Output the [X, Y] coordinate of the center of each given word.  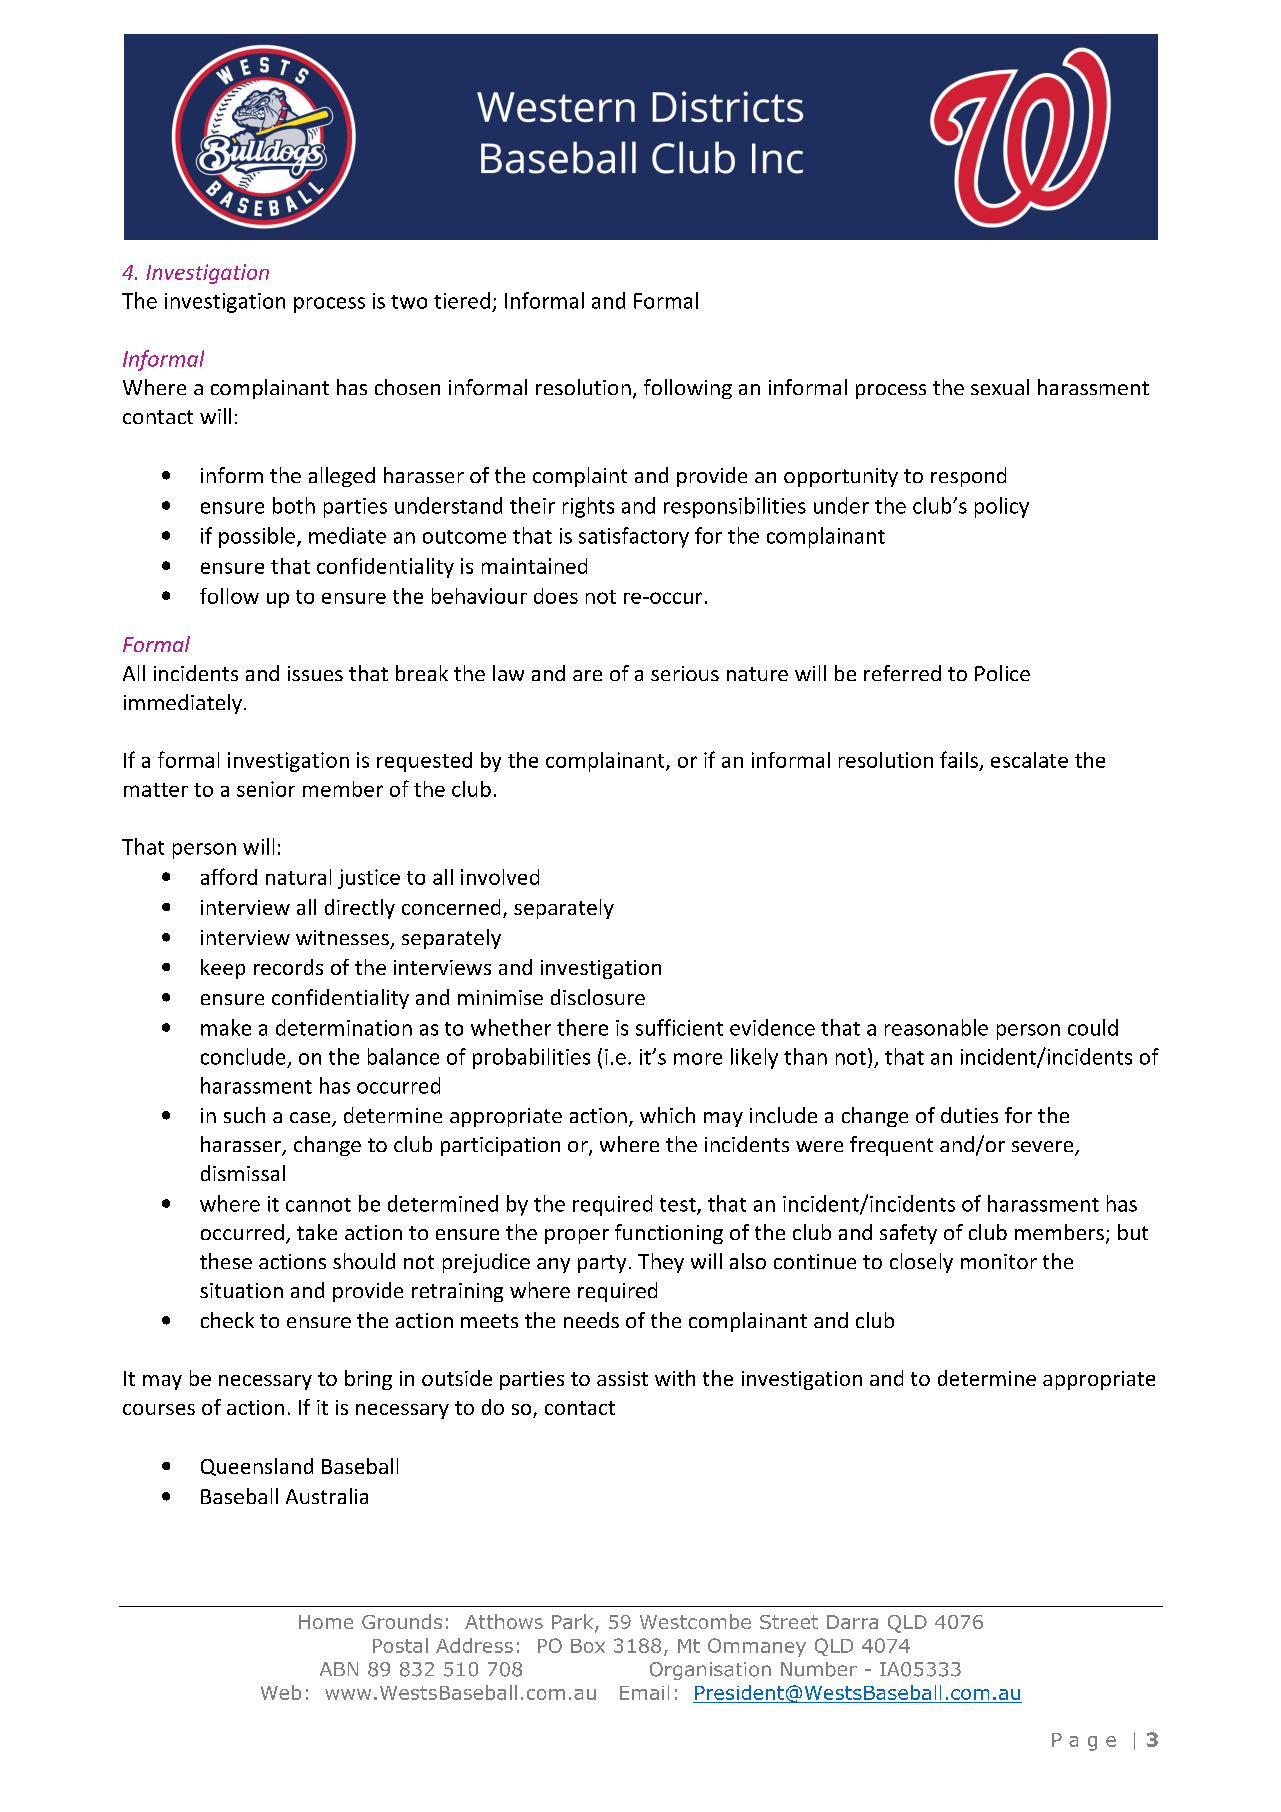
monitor [999, 1261]
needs [591, 1320]
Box [588, 1646]
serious [685, 673]
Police [1002, 673]
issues [315, 673]
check [227, 1320]
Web [281, 1692]
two [409, 302]
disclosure [598, 997]
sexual [1000, 387]
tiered [462, 300]
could [1093, 1027]
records [288, 967]
